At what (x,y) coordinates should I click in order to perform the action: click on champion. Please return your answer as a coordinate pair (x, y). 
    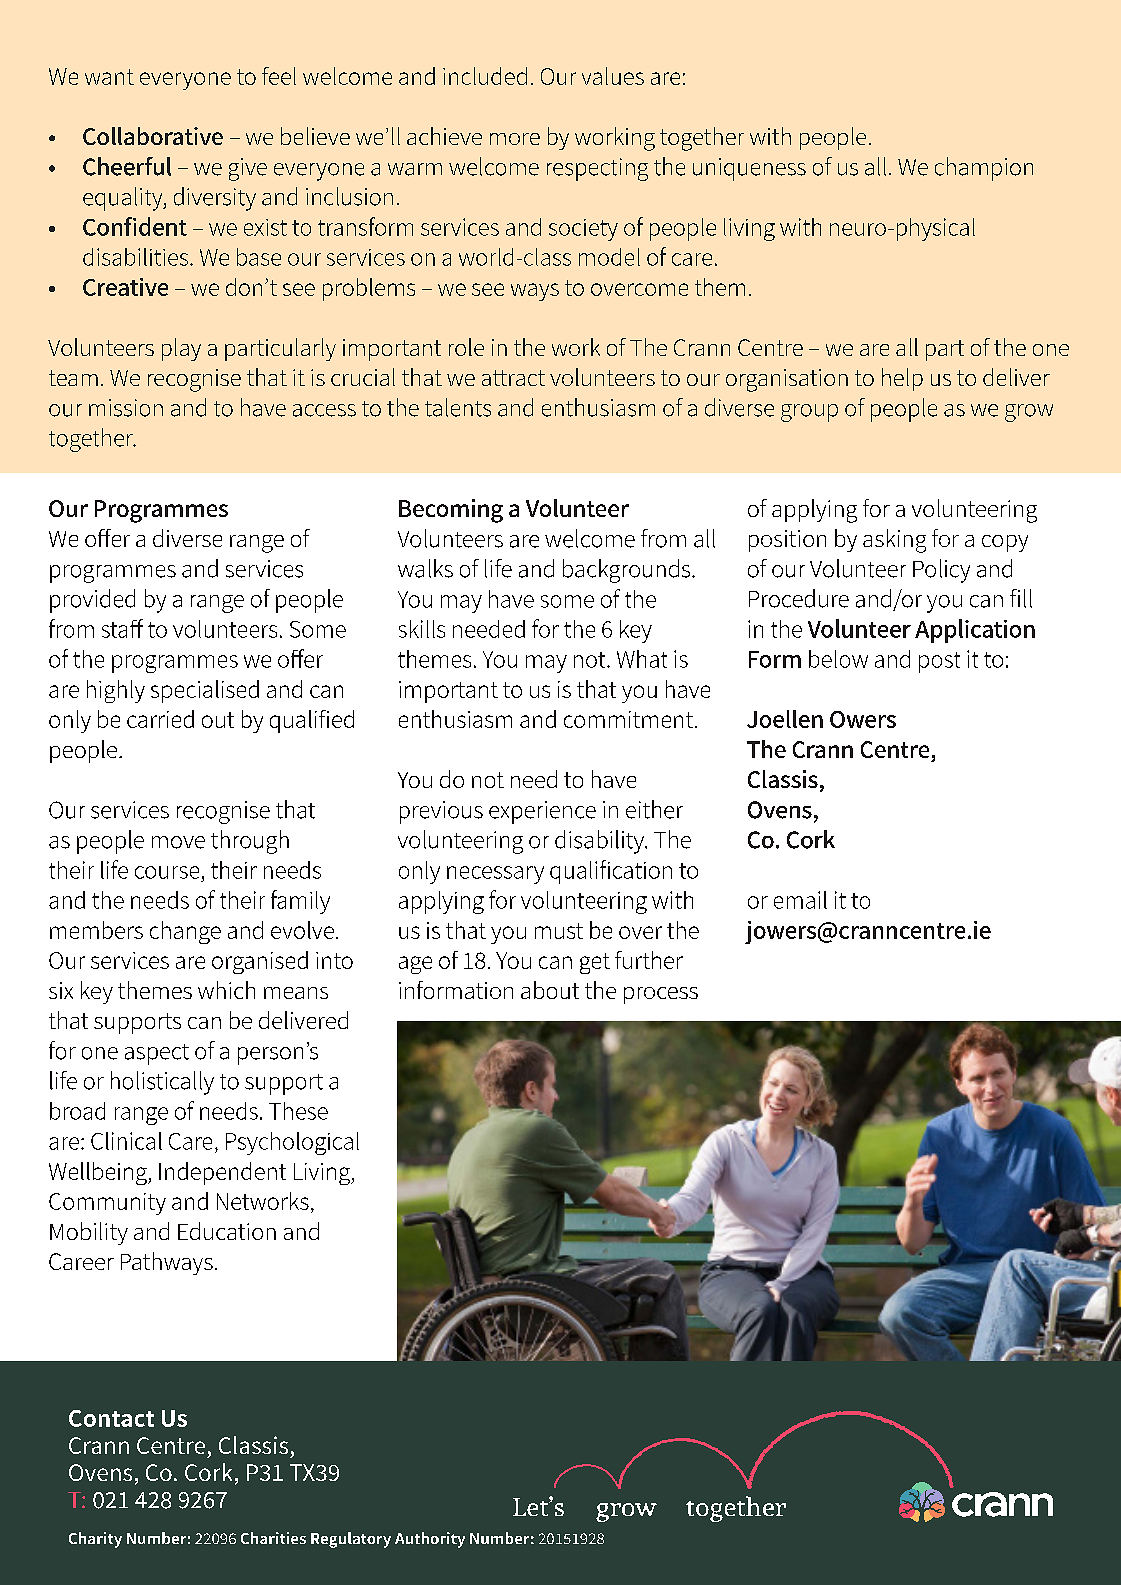
    Looking at the image, I should click on (984, 169).
